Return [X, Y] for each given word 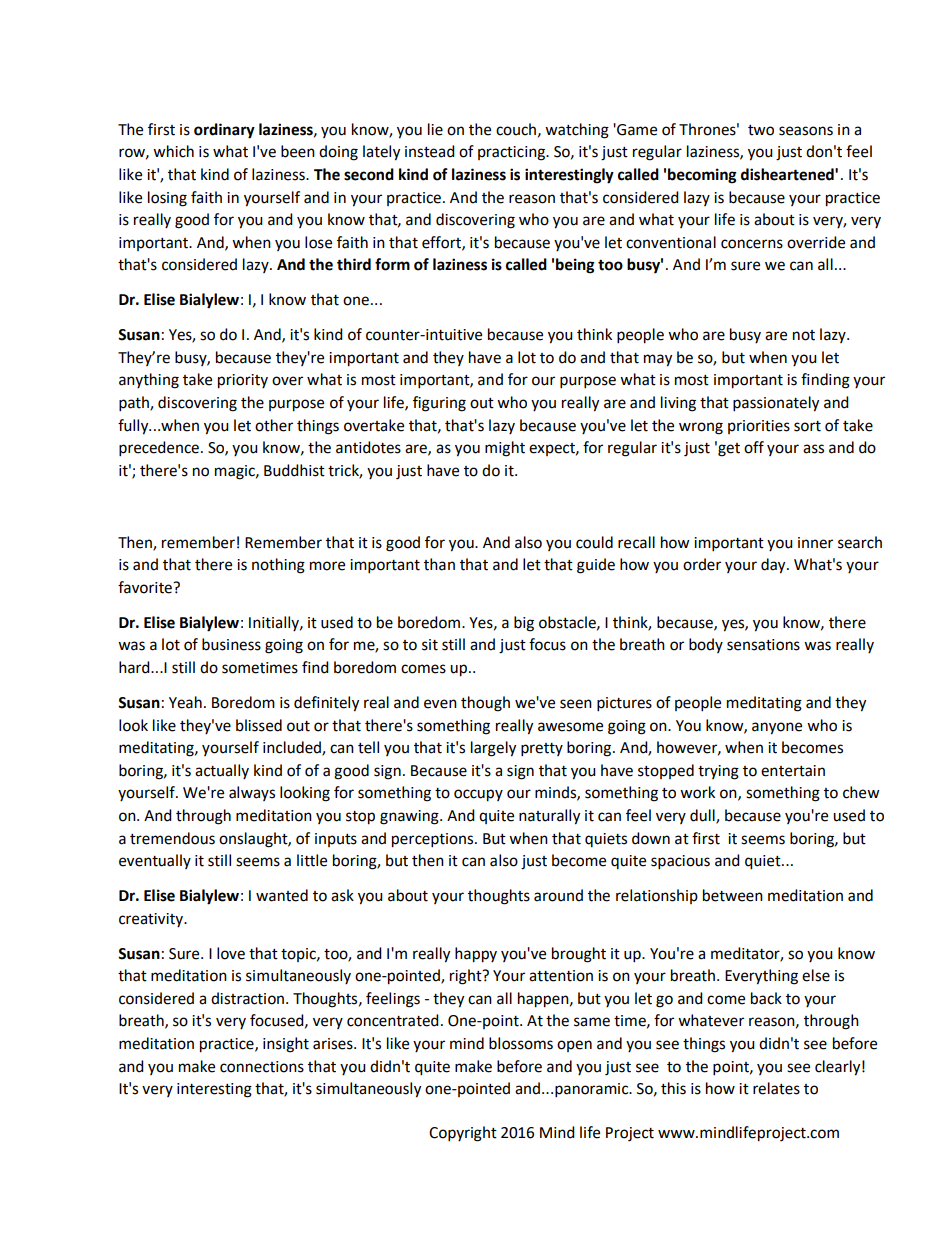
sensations [763, 645]
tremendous [172, 838]
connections [262, 1067]
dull [703, 816]
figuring [439, 404]
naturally [549, 817]
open [574, 1046]
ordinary [224, 131]
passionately [776, 404]
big [524, 624]
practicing [512, 153]
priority [243, 381]
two [761, 130]
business [231, 644]
